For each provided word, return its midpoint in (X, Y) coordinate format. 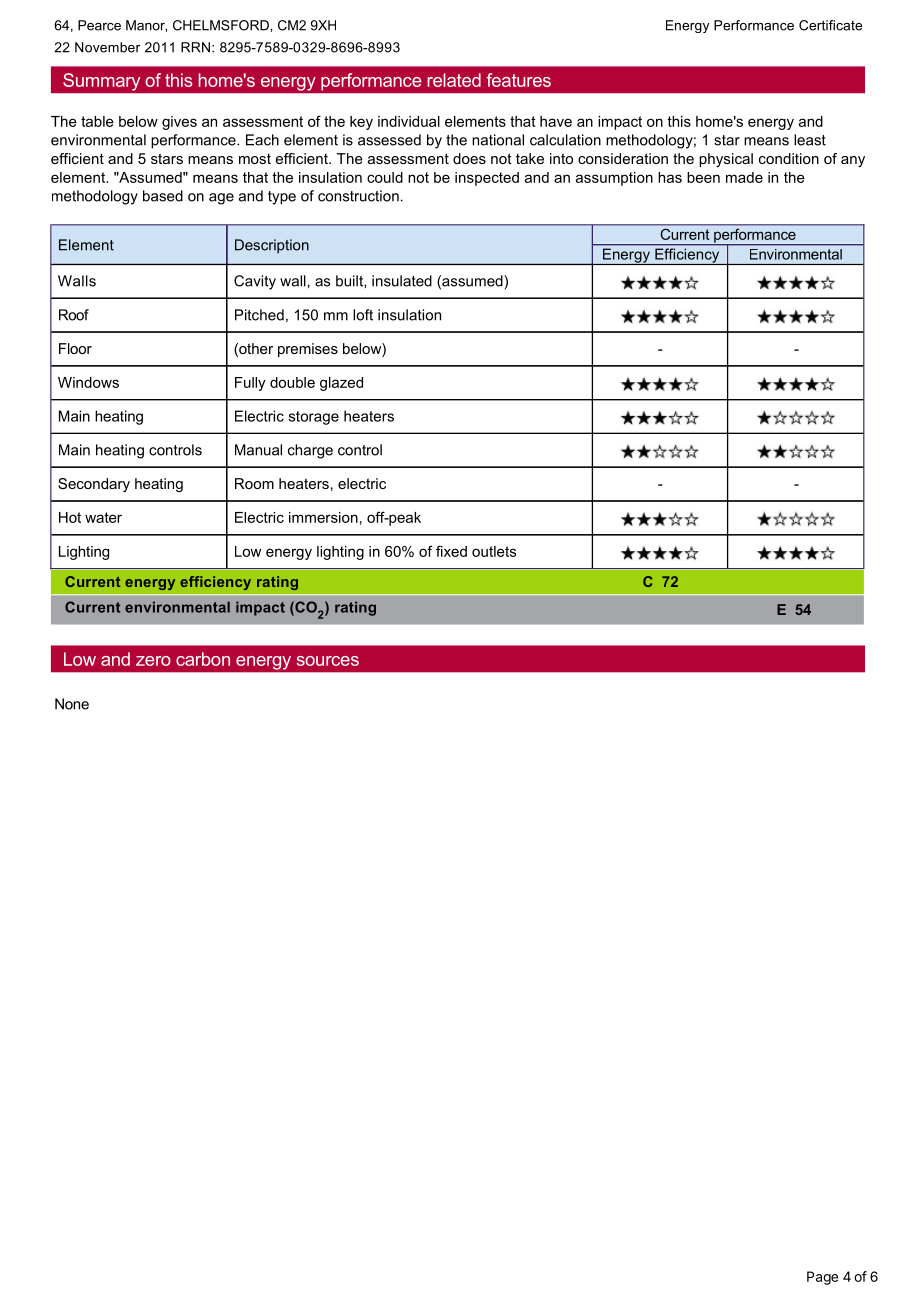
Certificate (830, 25)
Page (822, 1278)
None (72, 704)
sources (328, 661)
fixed (451, 551)
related (454, 80)
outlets (494, 551)
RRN (195, 47)
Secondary (94, 485)
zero (153, 661)
